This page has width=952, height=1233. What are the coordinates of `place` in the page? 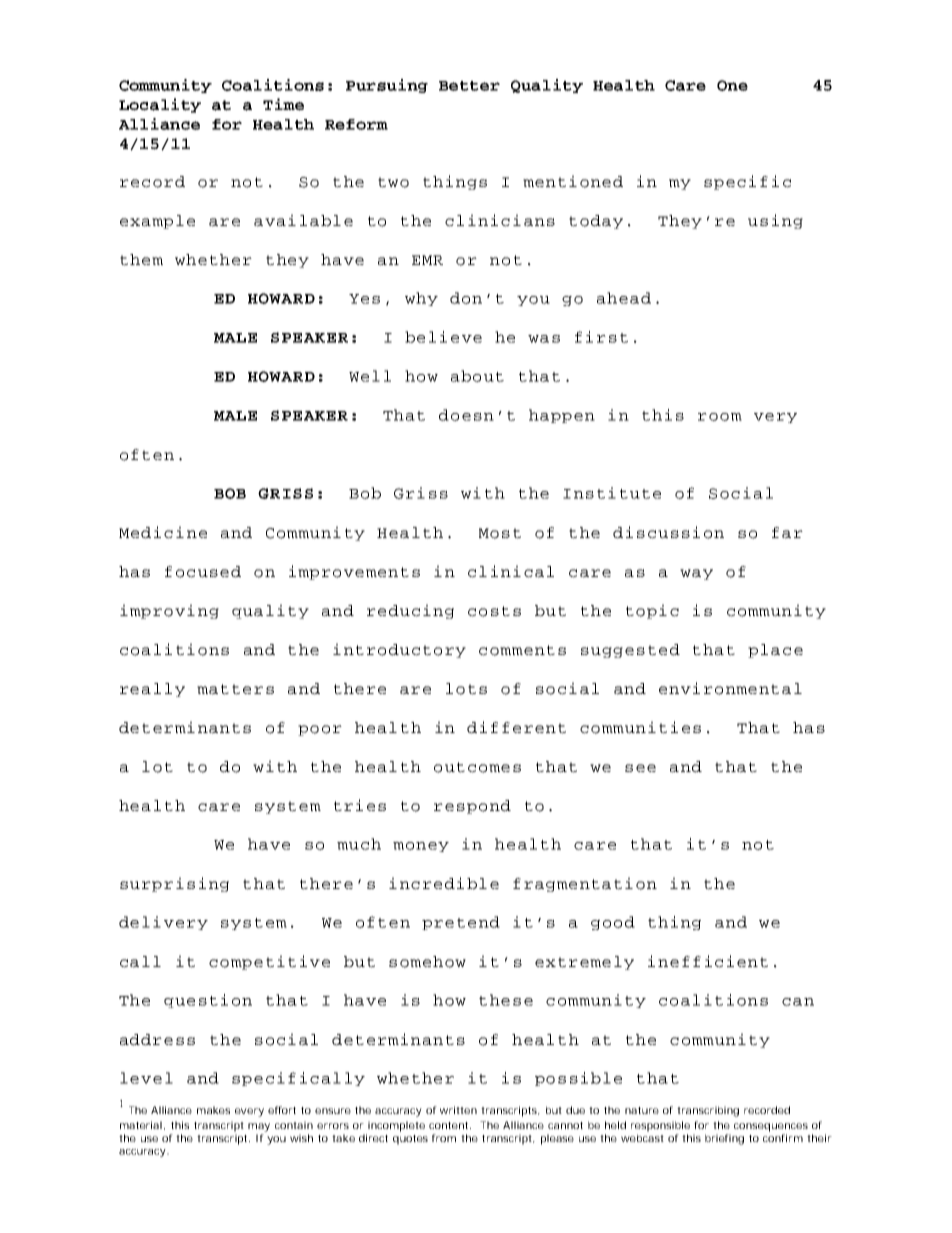 It's located at (775, 651).
